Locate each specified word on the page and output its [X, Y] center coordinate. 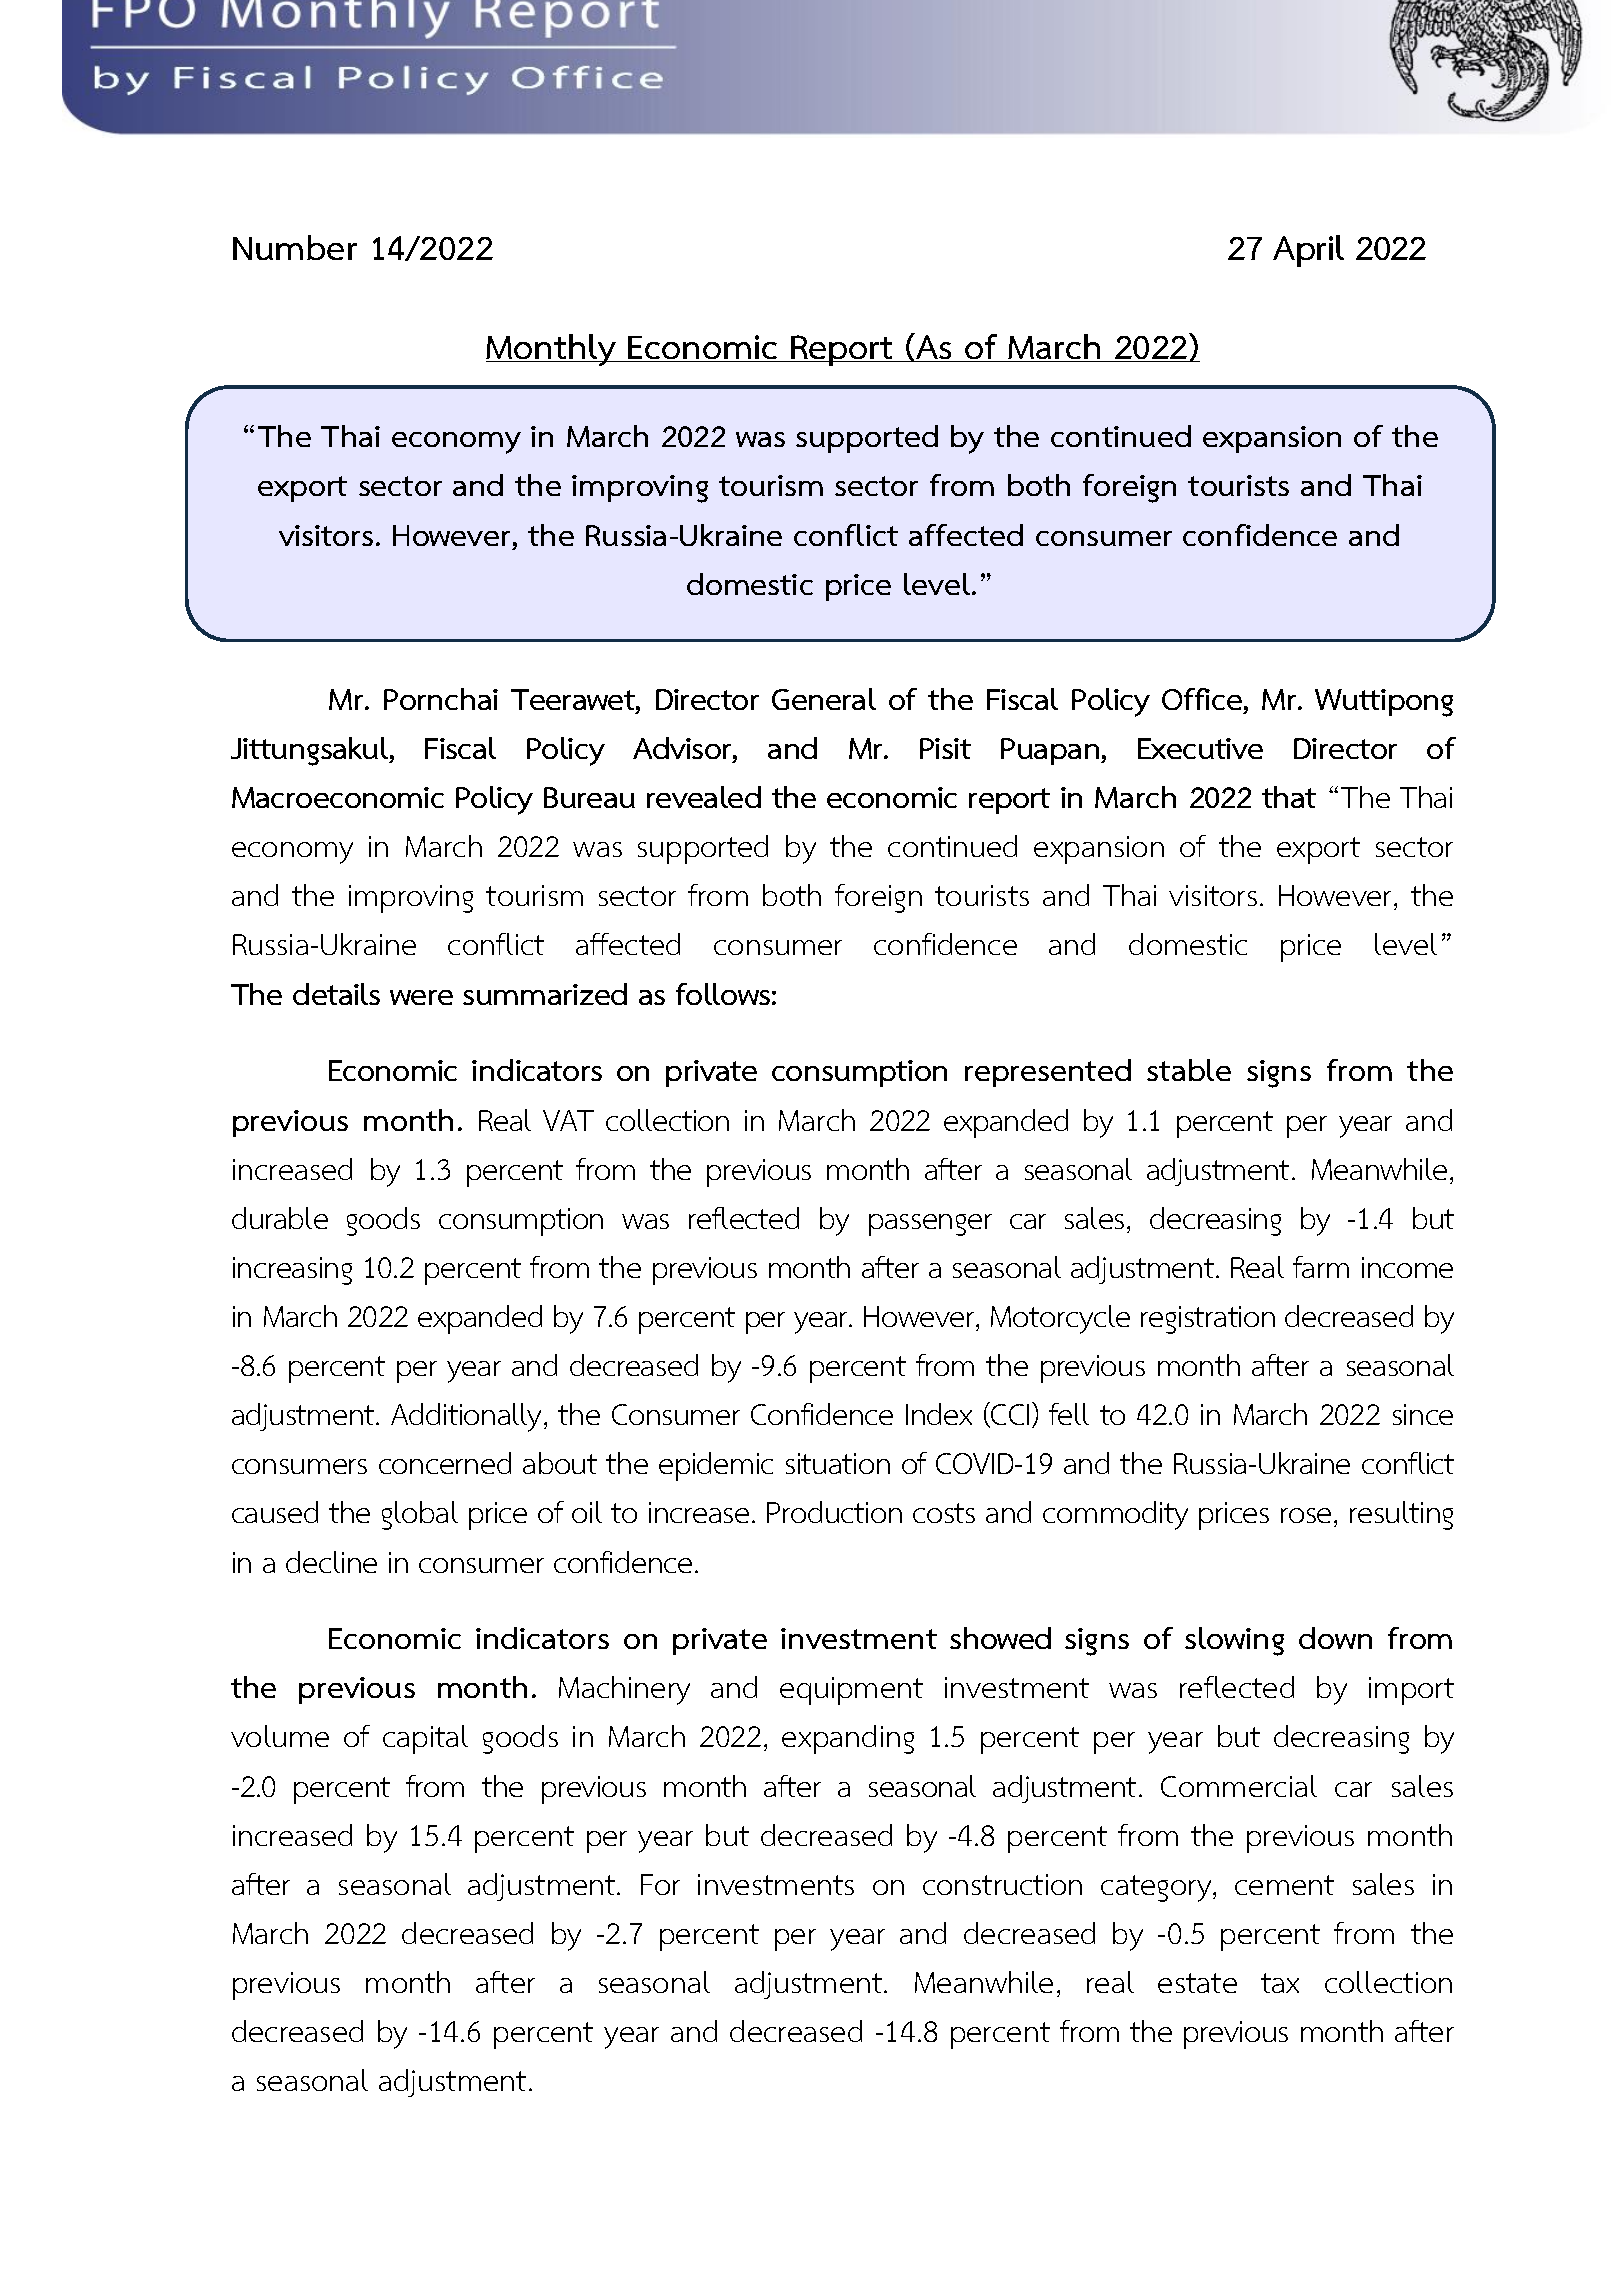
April [1308, 251]
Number [295, 247]
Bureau [589, 797]
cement [1284, 1885]
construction [1002, 1884]
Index [939, 1414]
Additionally [468, 1417]
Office [1202, 699]
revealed [704, 797]
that [1289, 797]
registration [1208, 1320]
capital [425, 1739]
